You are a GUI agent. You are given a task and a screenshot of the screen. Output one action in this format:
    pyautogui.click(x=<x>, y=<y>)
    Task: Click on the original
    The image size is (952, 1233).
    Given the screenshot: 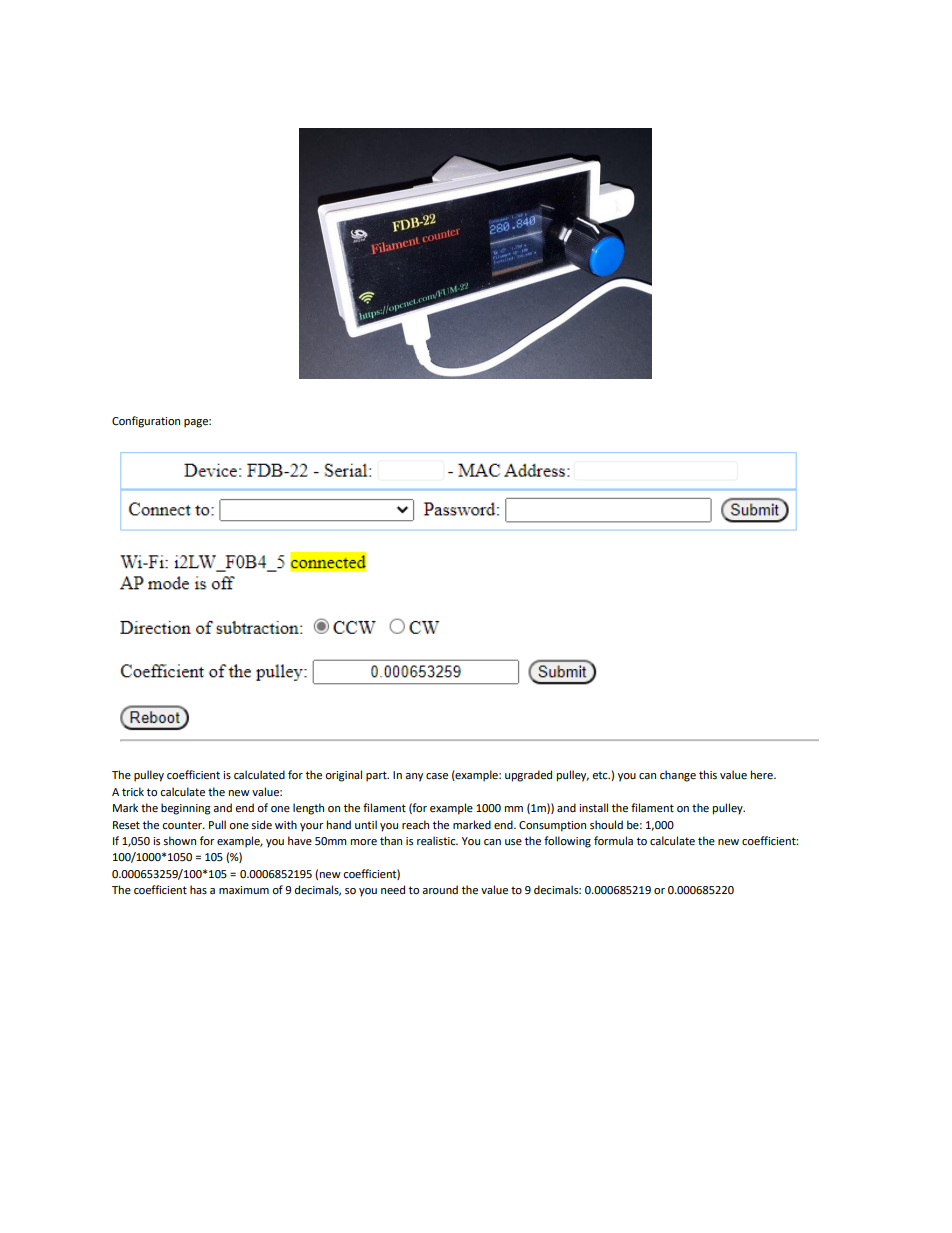 What is the action you would take?
    pyautogui.click(x=343, y=776)
